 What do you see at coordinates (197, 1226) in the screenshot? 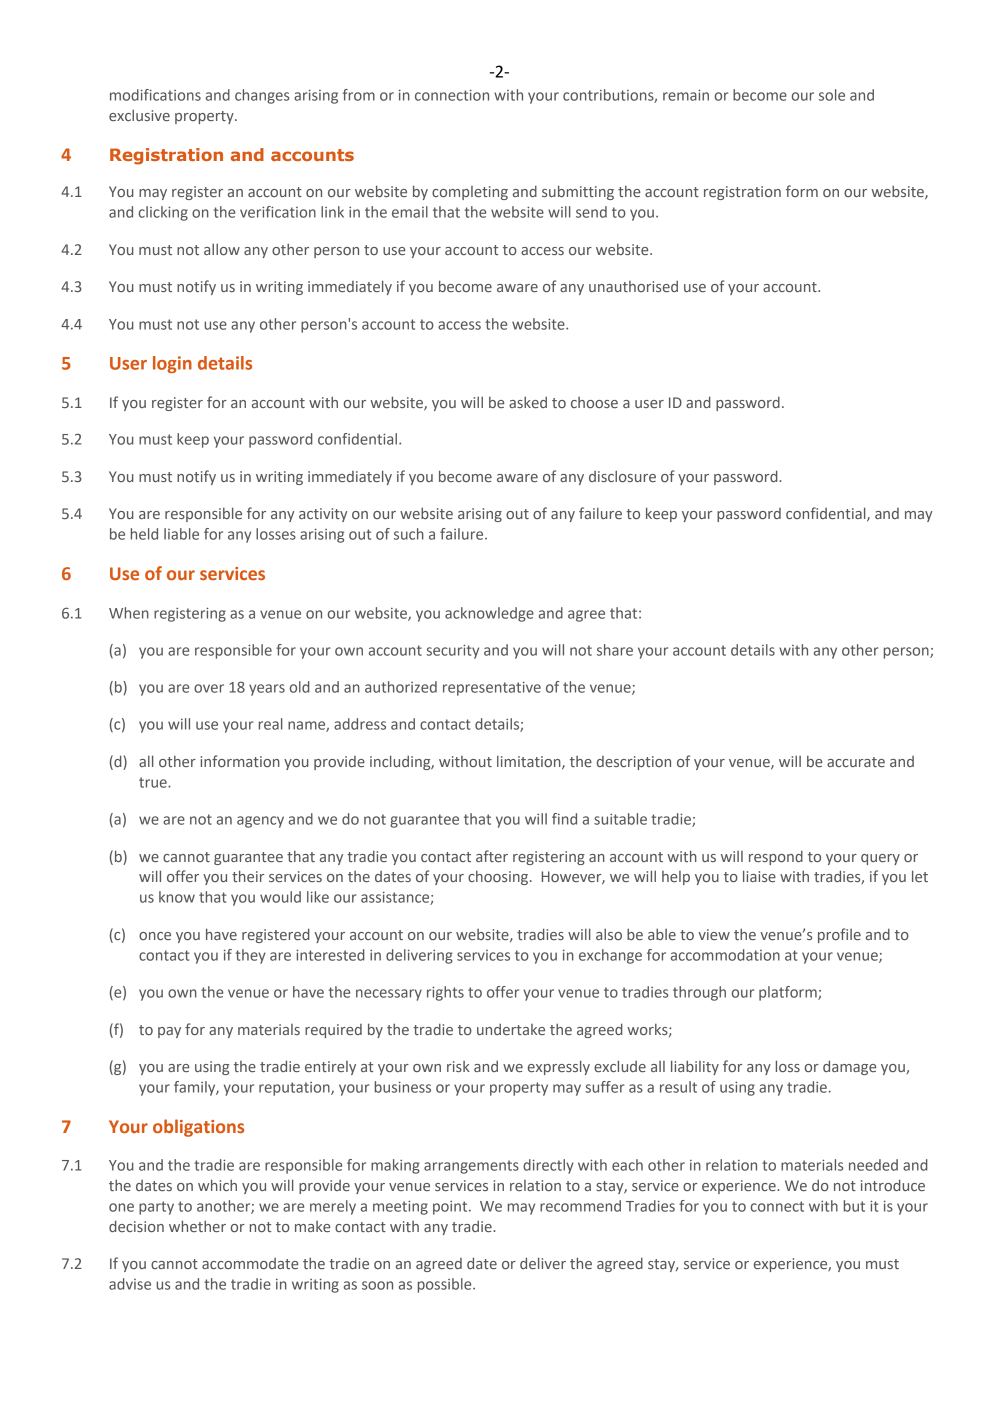
I see `whether` at bounding box center [197, 1226].
